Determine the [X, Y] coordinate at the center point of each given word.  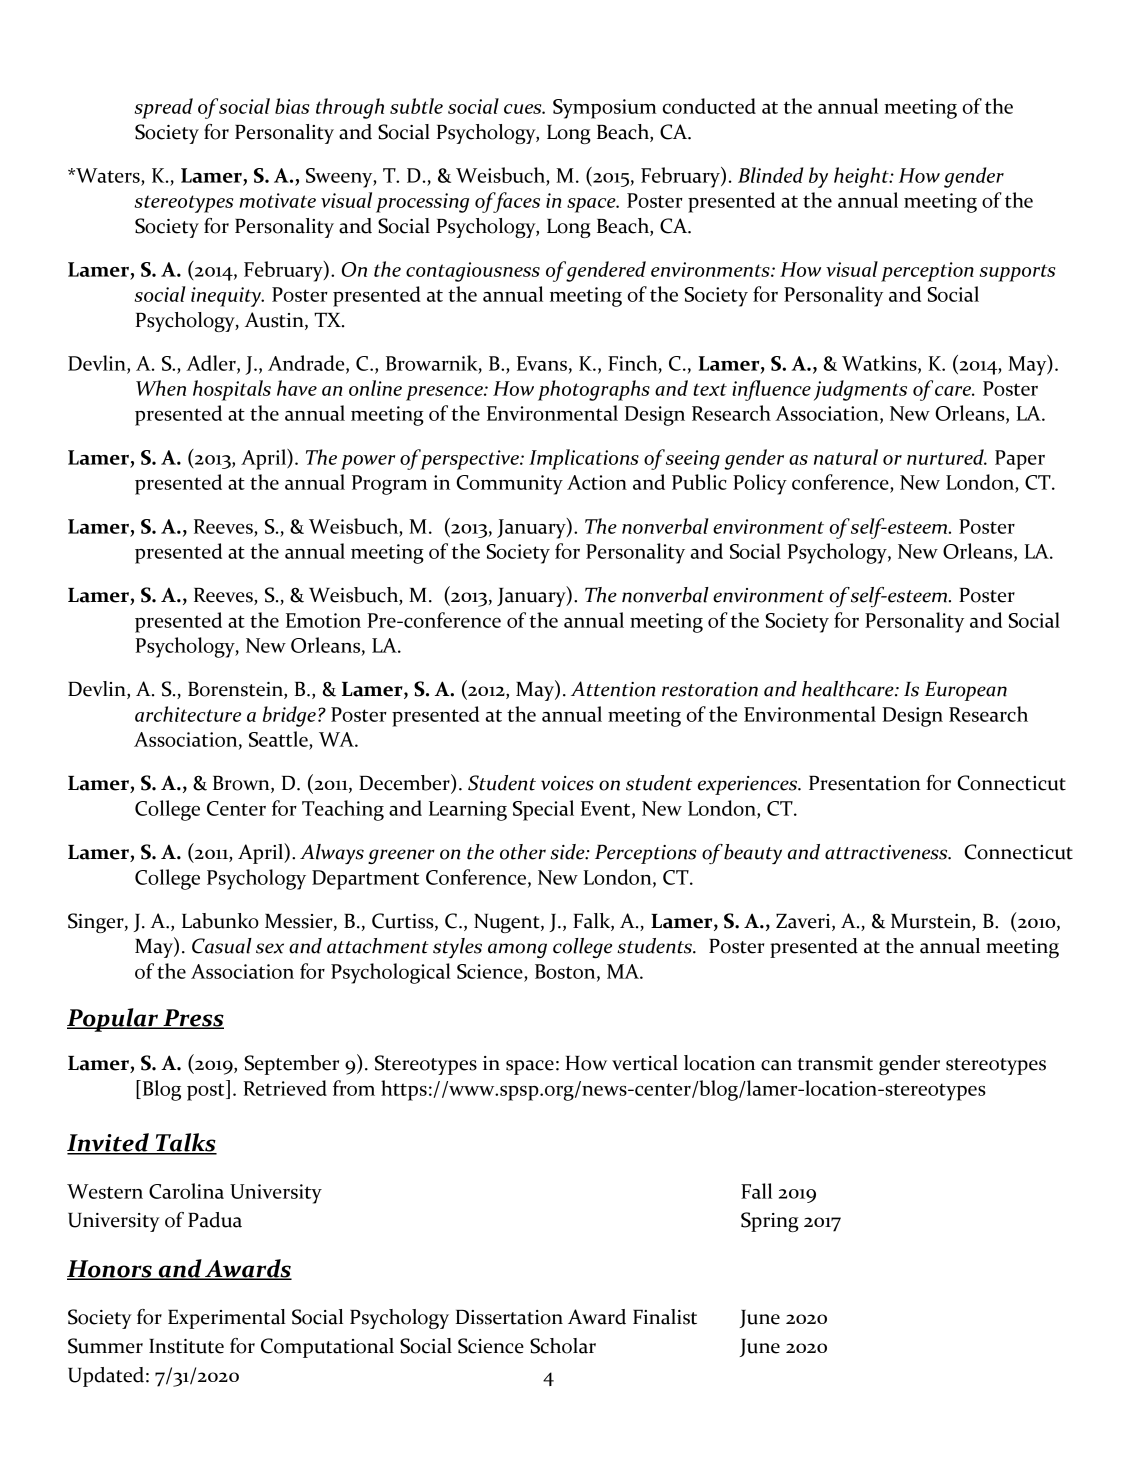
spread [163, 108]
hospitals [232, 390]
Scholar [563, 1346]
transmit [835, 1063]
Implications [584, 459]
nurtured [946, 457]
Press [192, 1019]
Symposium [605, 109]
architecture [188, 714]
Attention [613, 689]
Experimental [227, 1319]
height [862, 177]
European [966, 691]
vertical [645, 1063]
